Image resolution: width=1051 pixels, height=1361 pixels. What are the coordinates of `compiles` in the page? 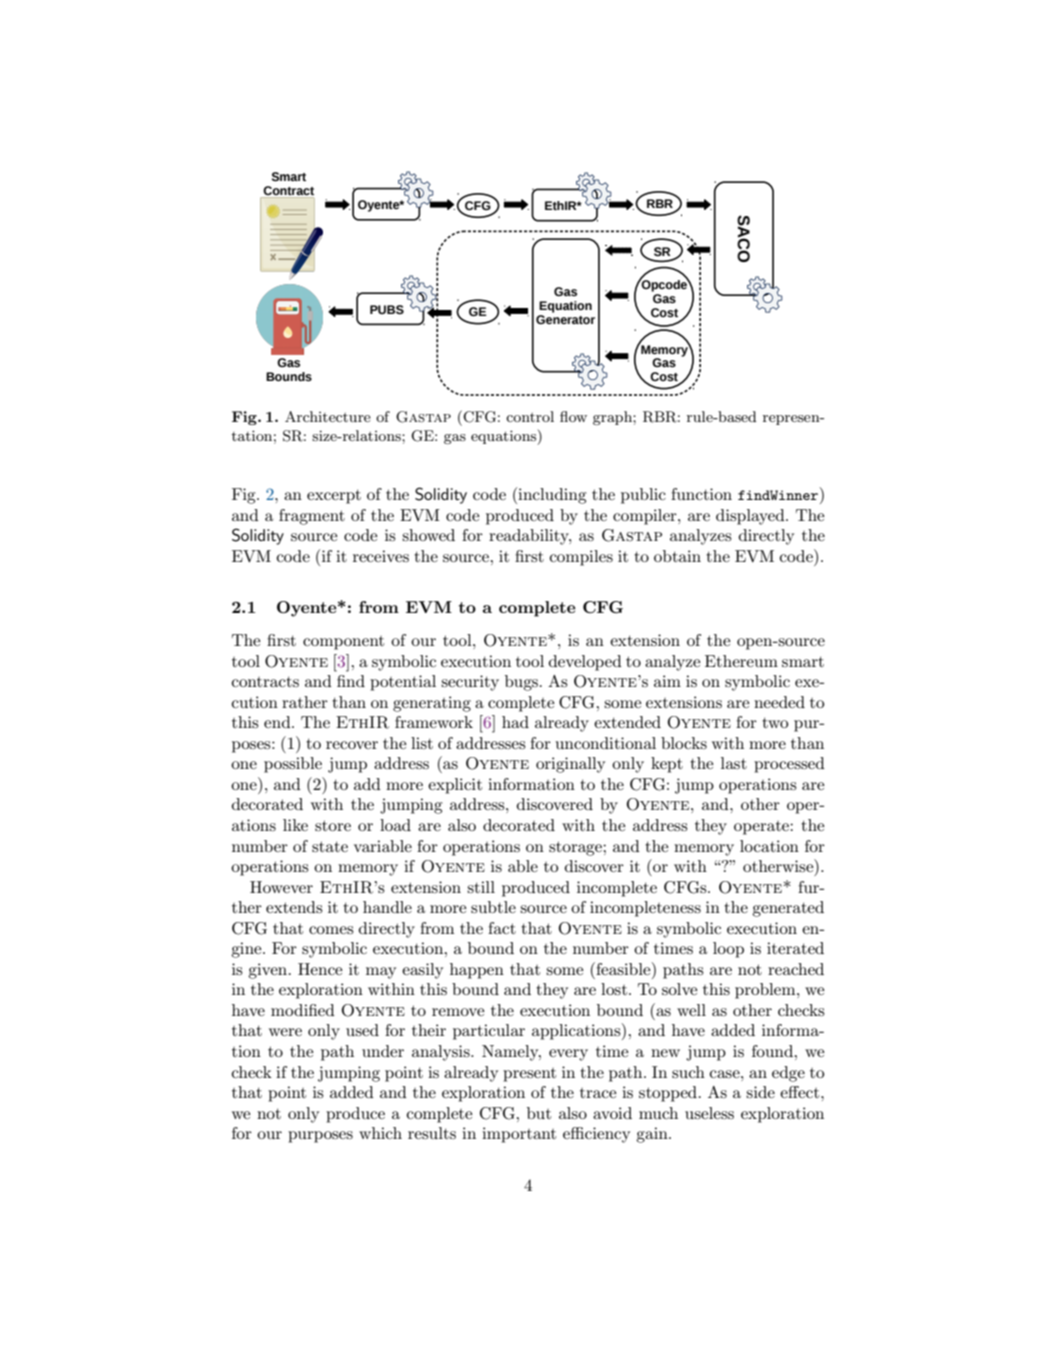 It's located at (581, 558).
